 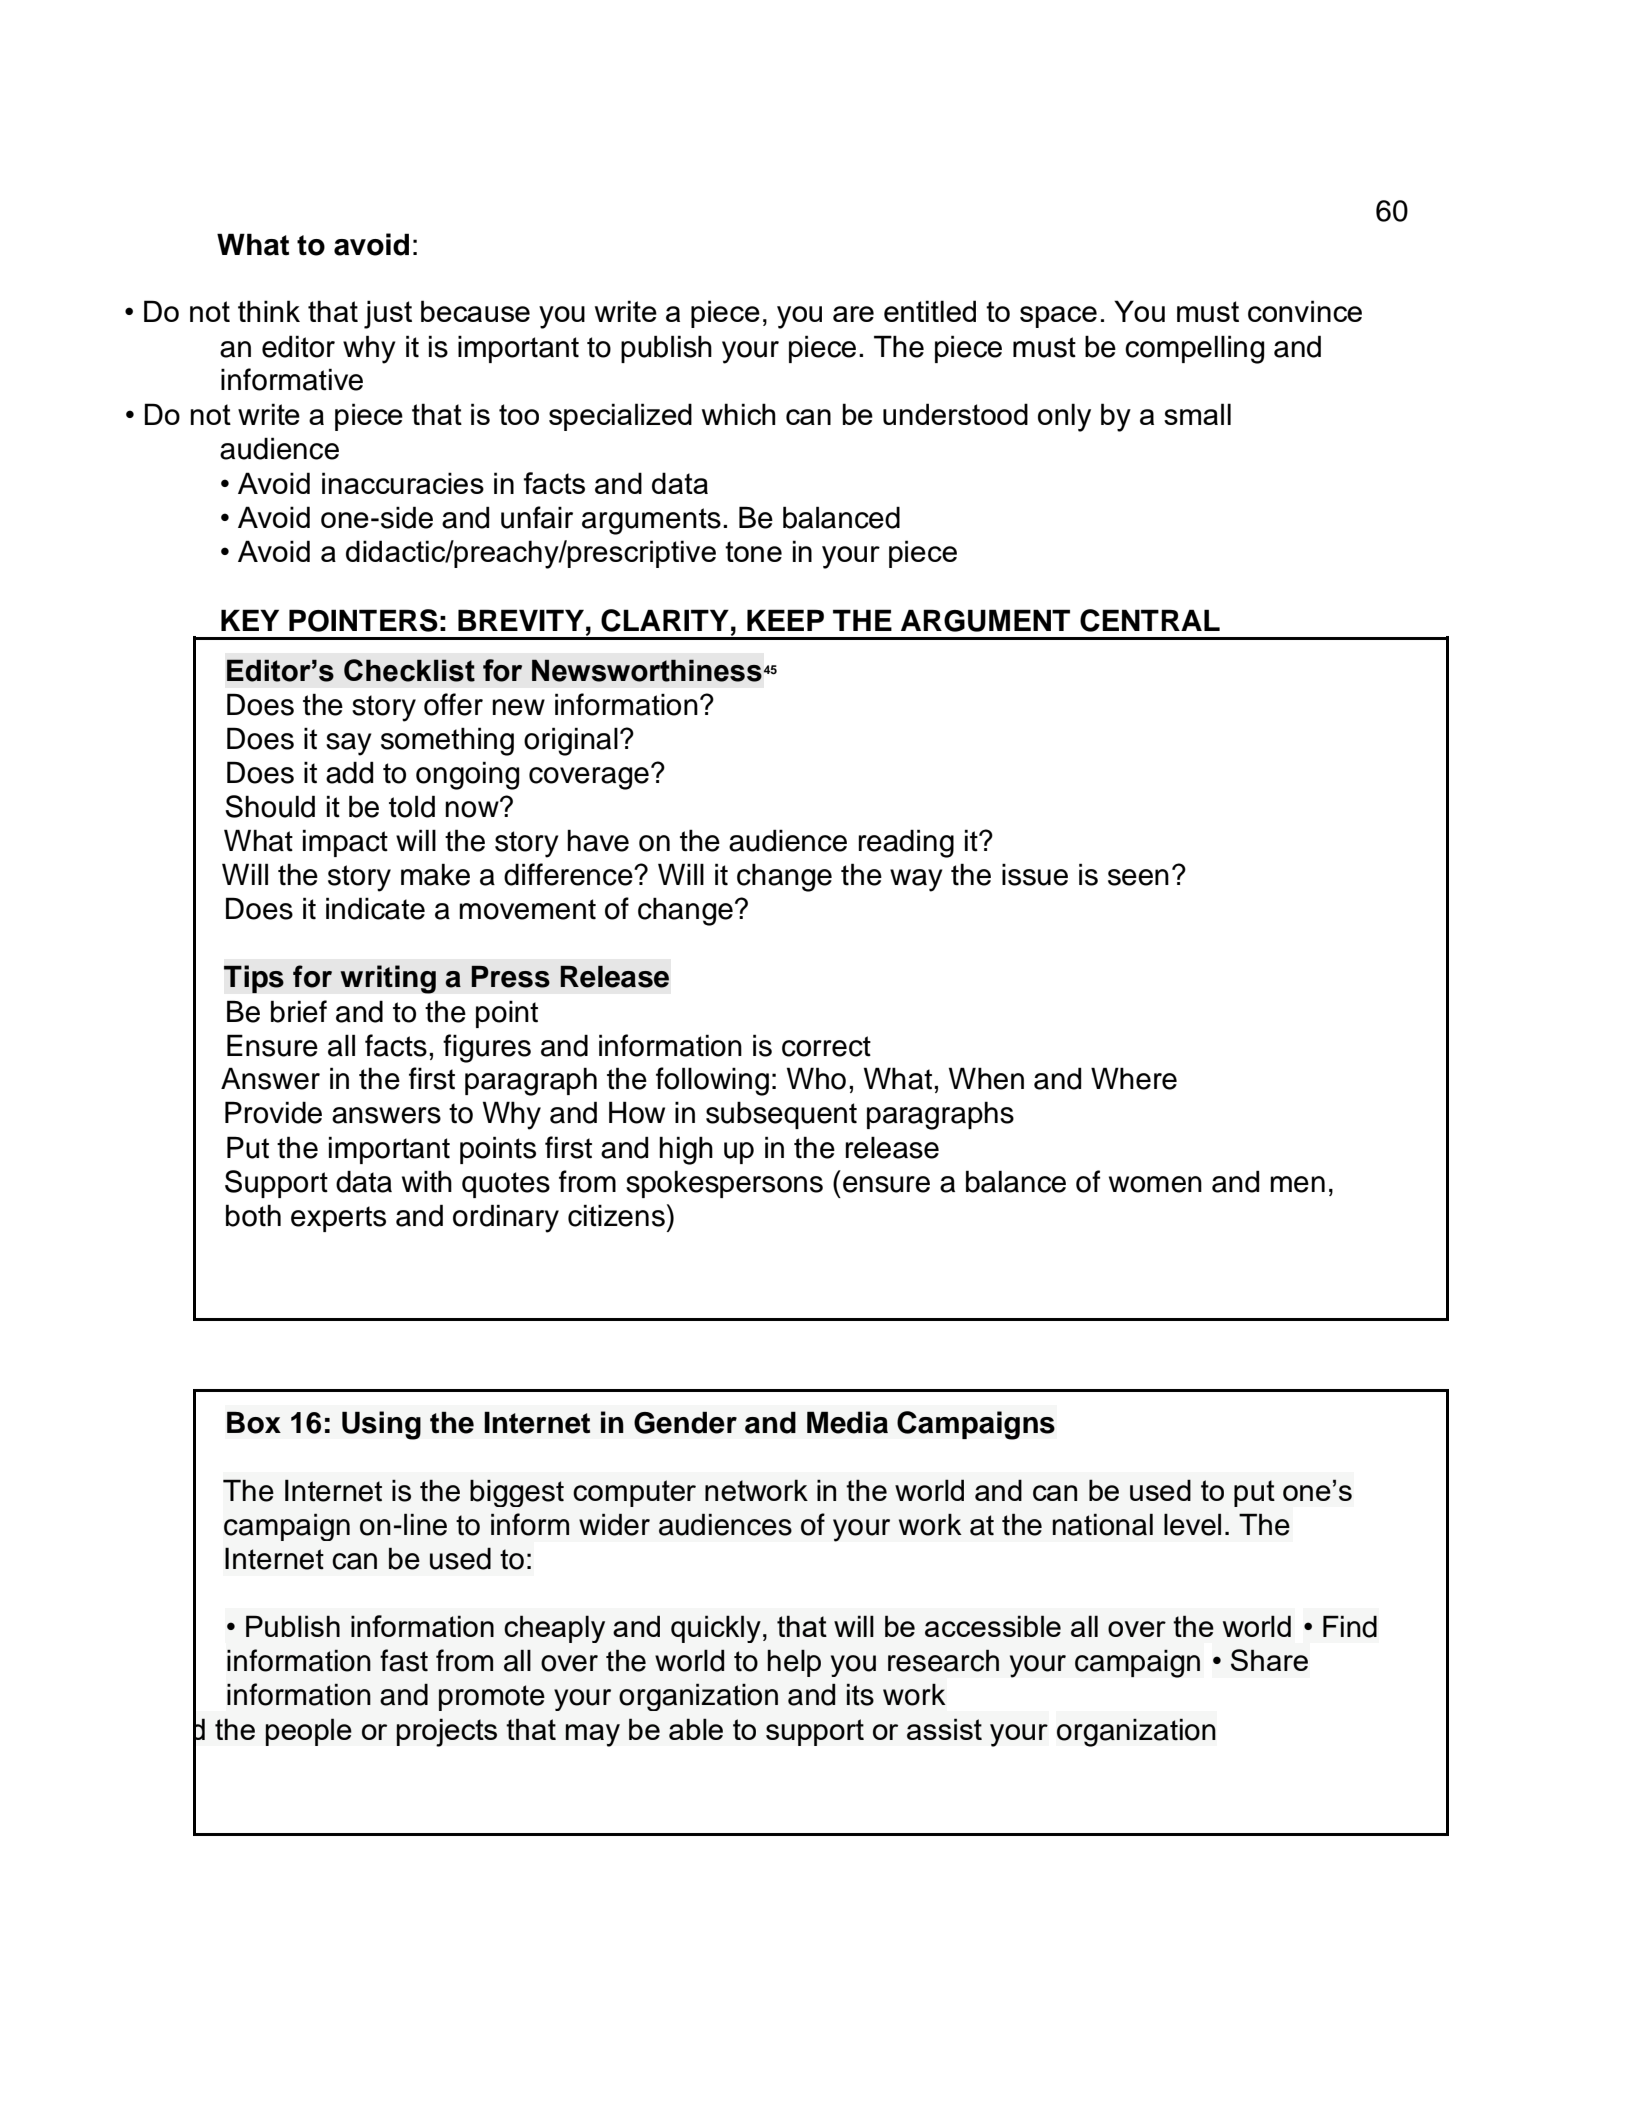 I want to click on Share, so click(x=1269, y=1660).
